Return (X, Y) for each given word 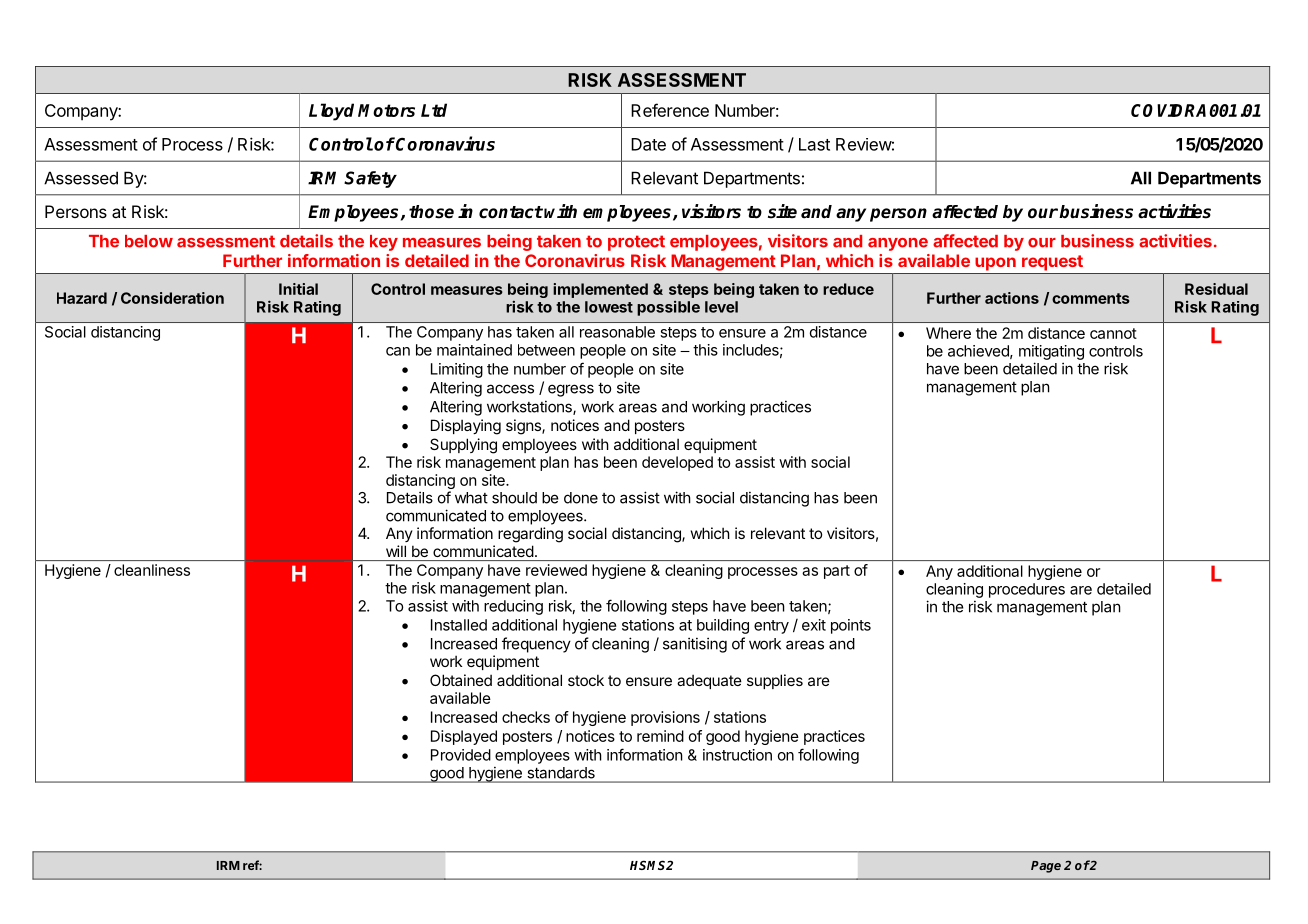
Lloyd (331, 112)
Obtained (461, 680)
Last (814, 144)
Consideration (172, 298)
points (851, 626)
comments (1091, 298)
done (581, 498)
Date (648, 144)
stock (586, 680)
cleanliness (152, 570)
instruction (737, 755)
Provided (461, 755)
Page (1046, 867)
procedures (1027, 590)
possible (668, 308)
